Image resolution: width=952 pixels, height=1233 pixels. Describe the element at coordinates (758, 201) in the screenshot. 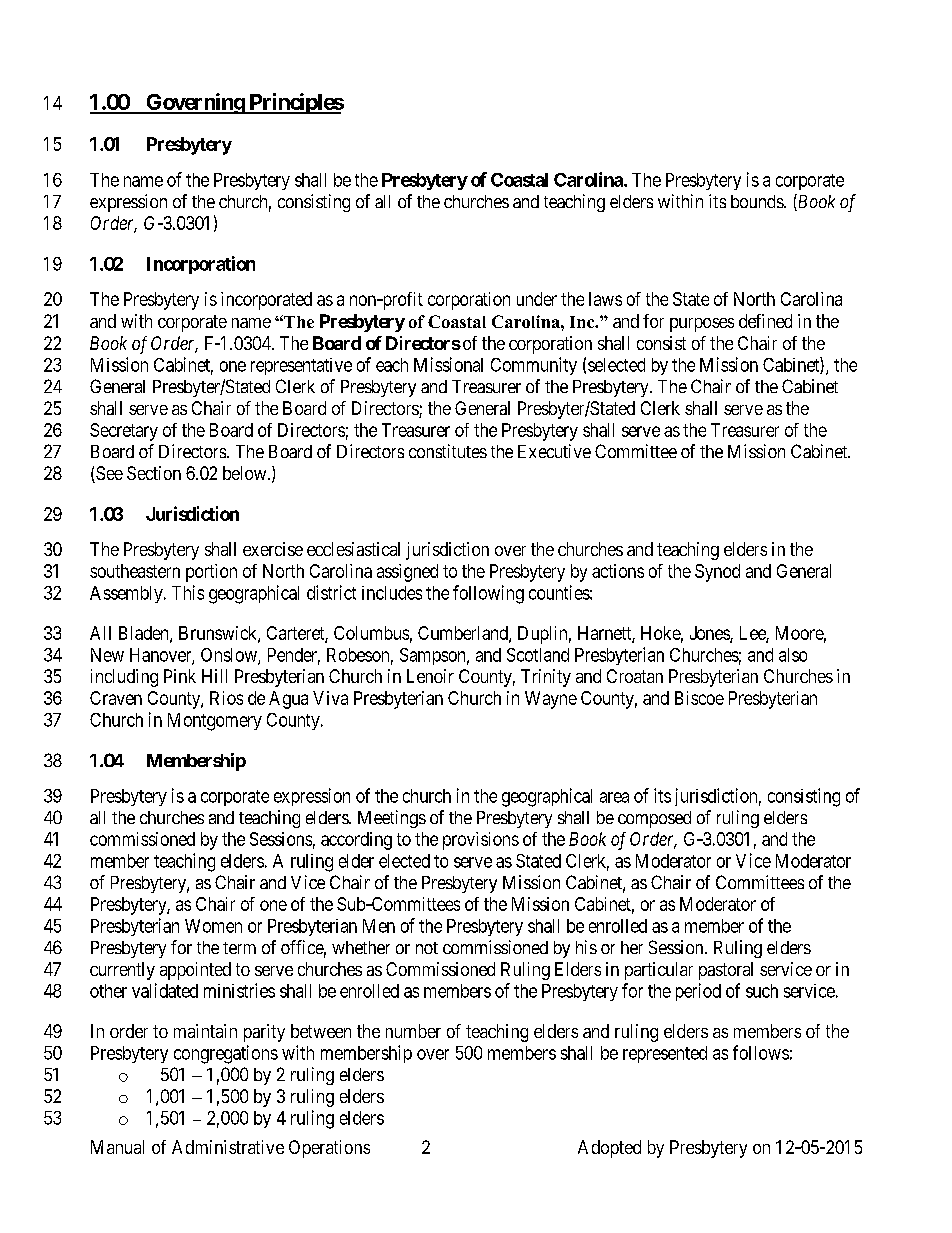

I see `bounds` at that location.
